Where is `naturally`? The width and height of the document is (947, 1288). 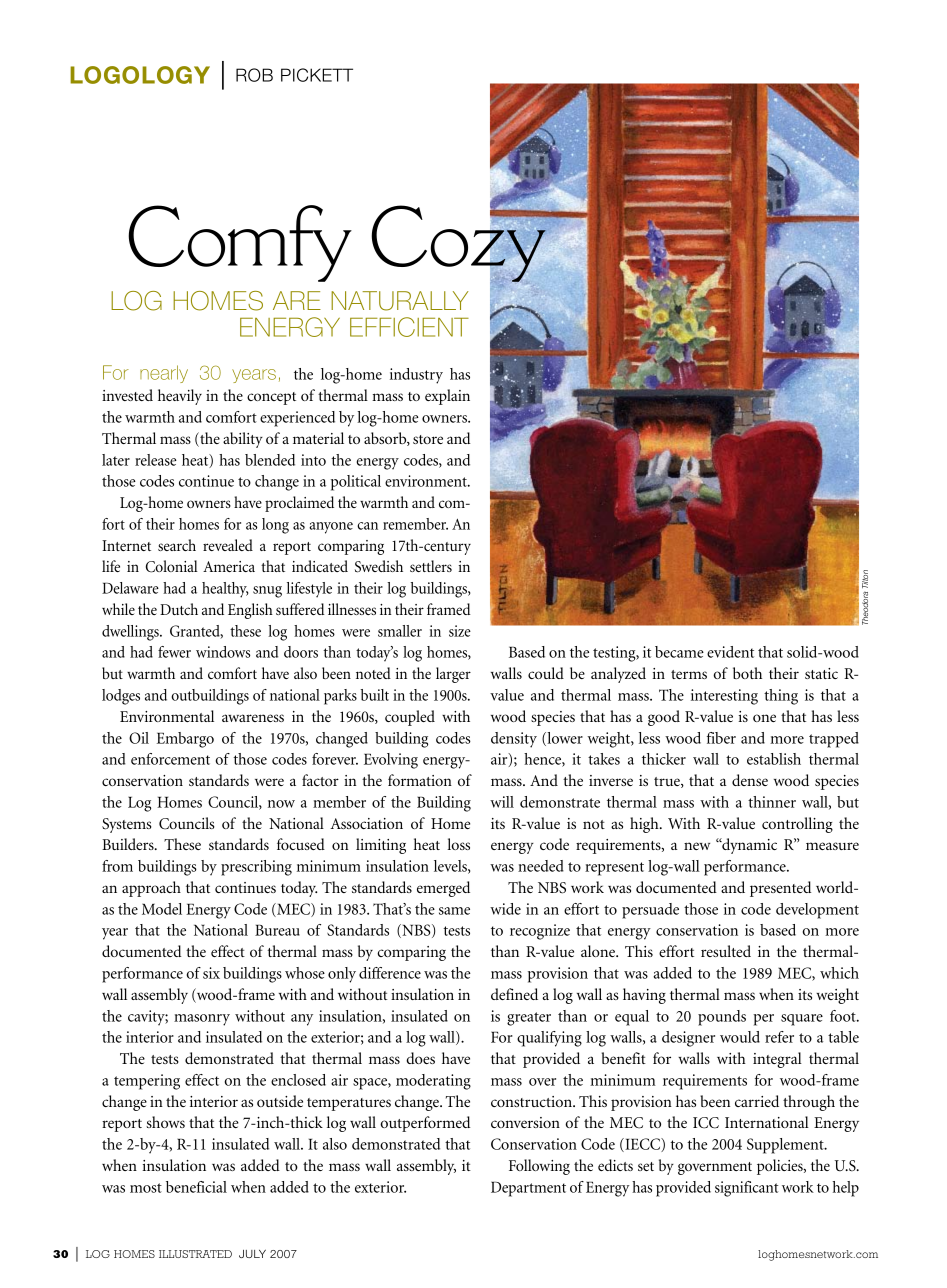
naturally is located at coordinates (399, 301).
